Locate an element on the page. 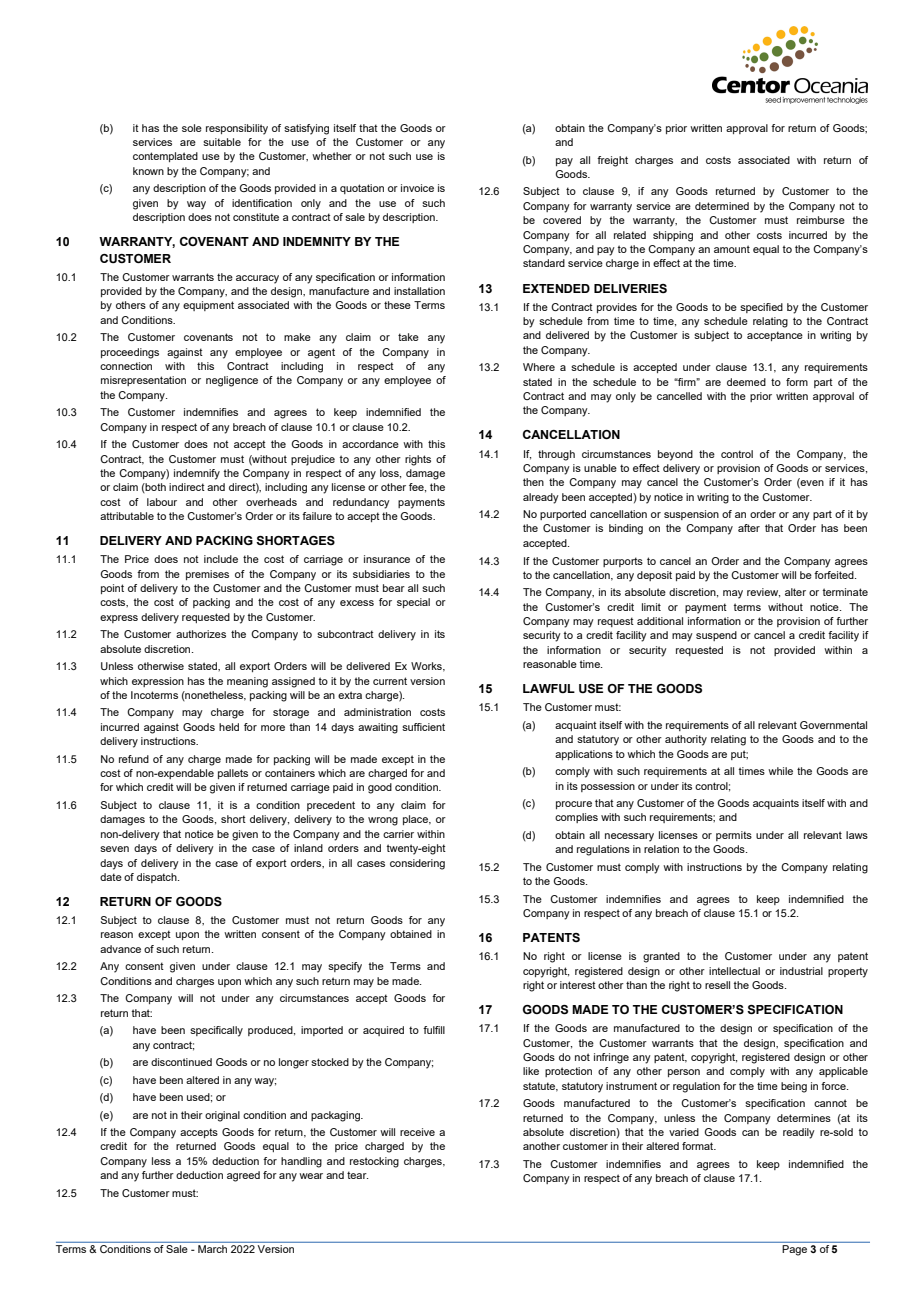 The width and height of the page is (924, 1308). after is located at coordinates (749, 528).
